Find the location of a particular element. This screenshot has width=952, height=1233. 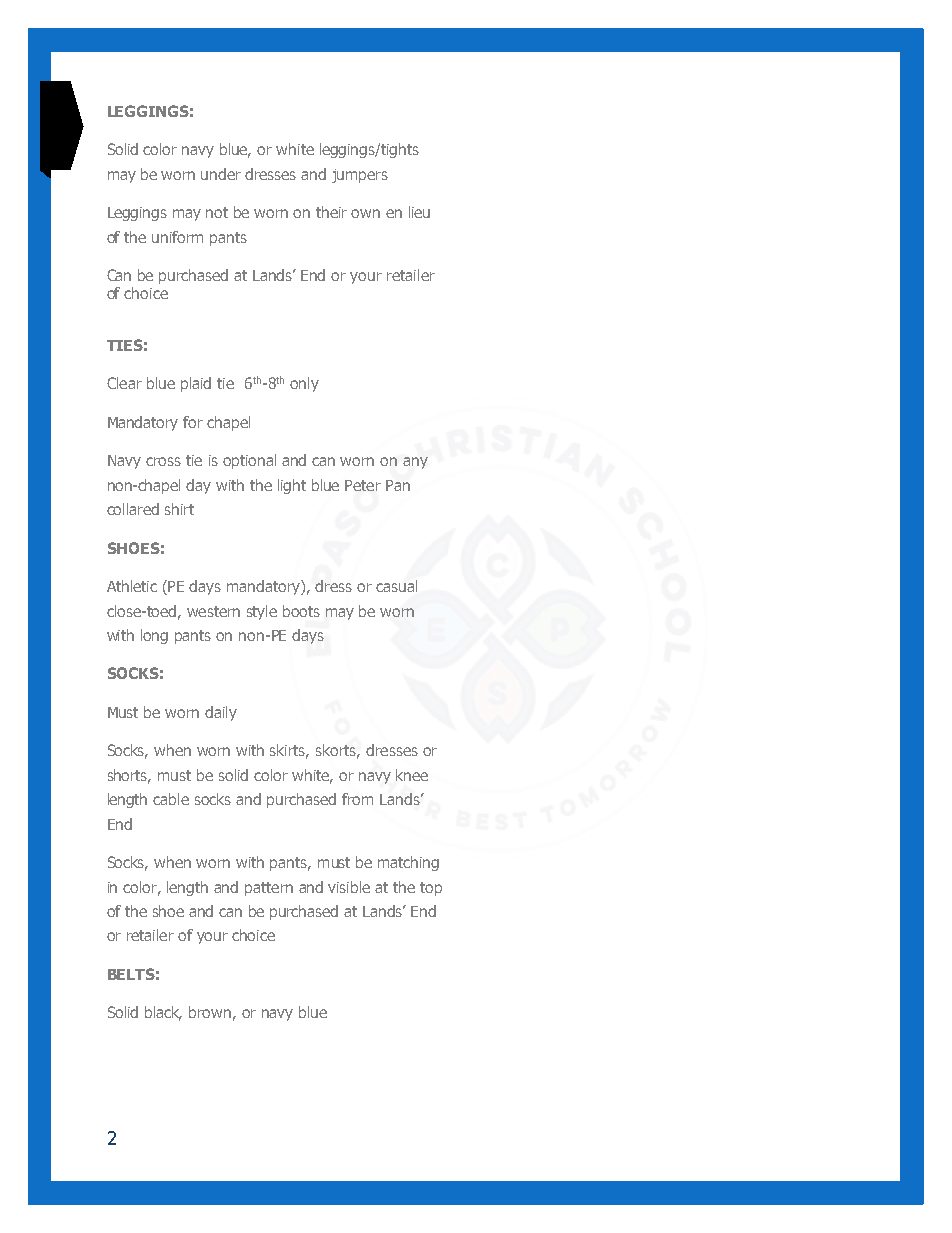

light is located at coordinates (292, 486).
